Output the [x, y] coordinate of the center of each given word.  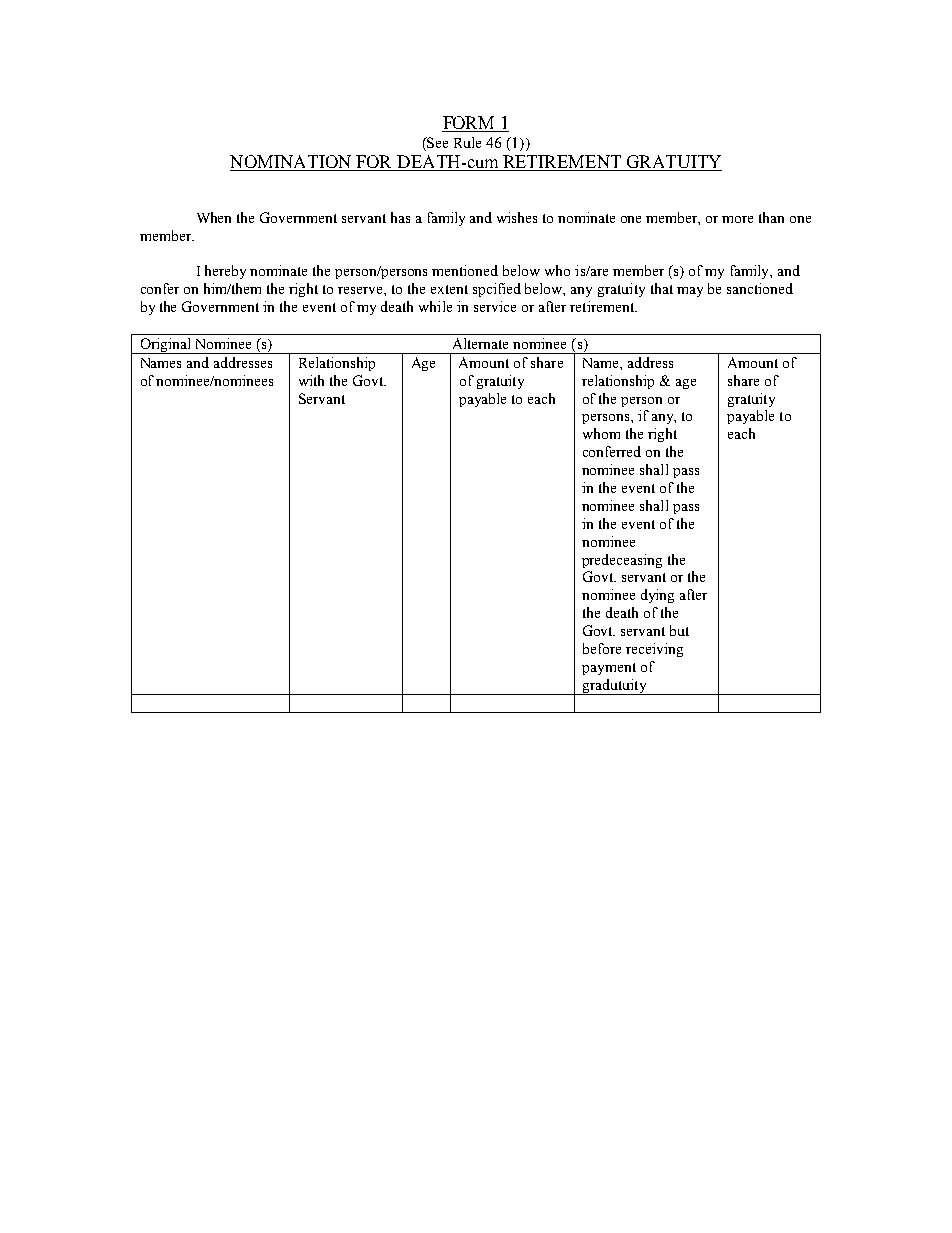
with [311, 380]
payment [609, 669]
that [662, 288]
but [679, 630]
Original [166, 346]
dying [657, 596]
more [737, 219]
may [690, 292]
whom [601, 433]
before [602, 648]
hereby [225, 272]
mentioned [465, 270]
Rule [467, 142]
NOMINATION [292, 163]
